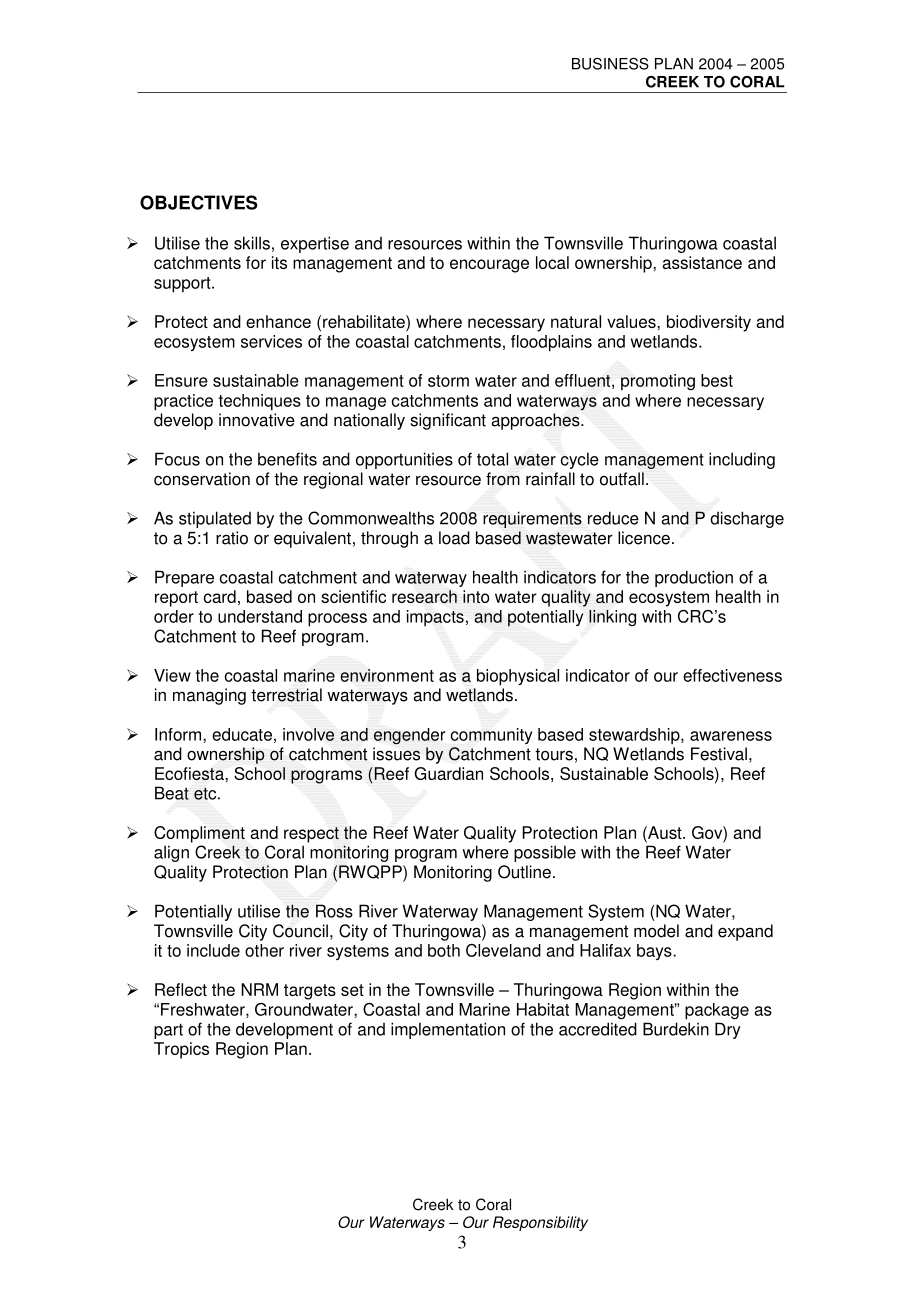 The height and width of the page is (1308, 924). What do you see at coordinates (658, 382) in the page?
I see `promoting` at bounding box center [658, 382].
